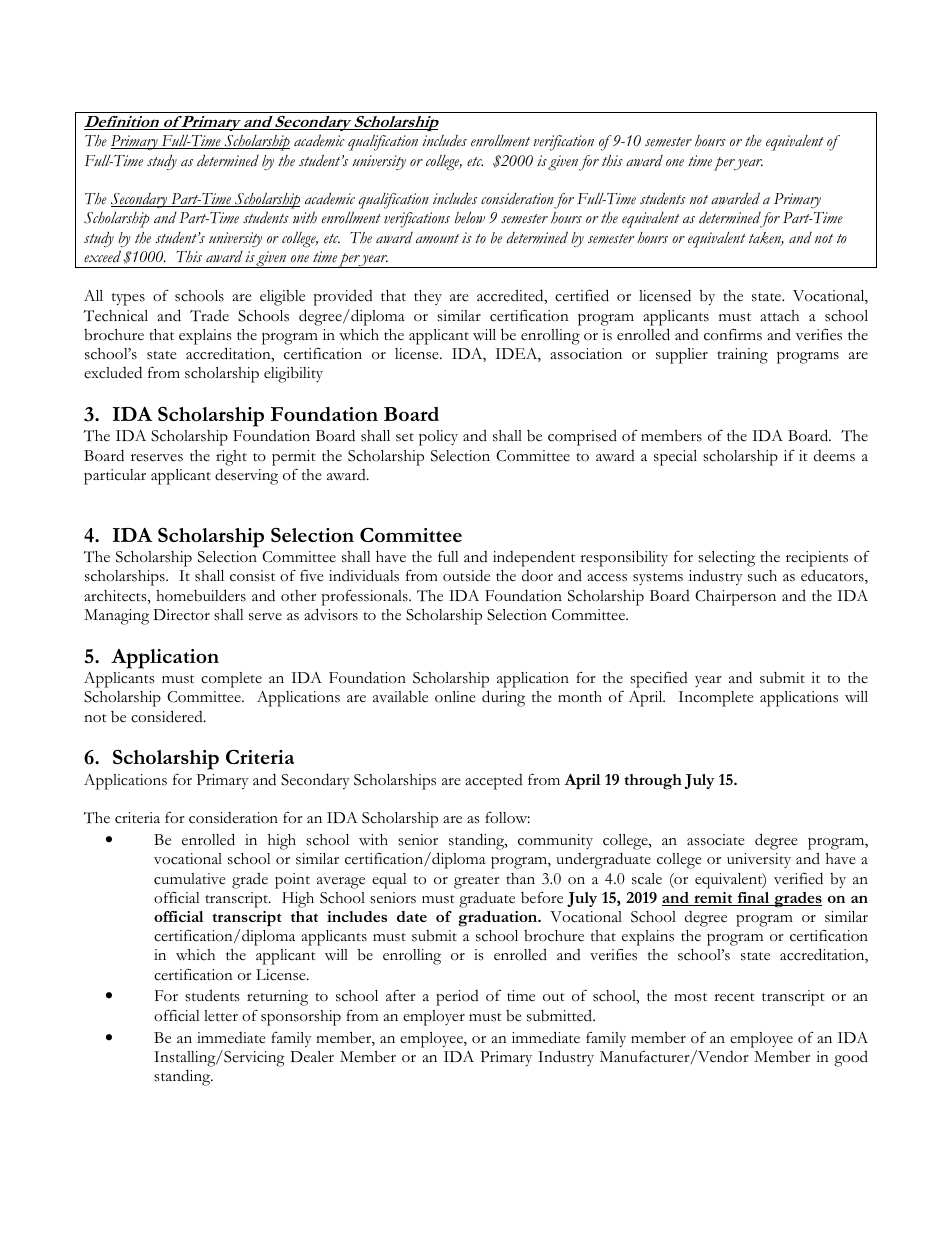  What do you see at coordinates (455, 697) in the screenshot?
I see `online` at bounding box center [455, 697].
